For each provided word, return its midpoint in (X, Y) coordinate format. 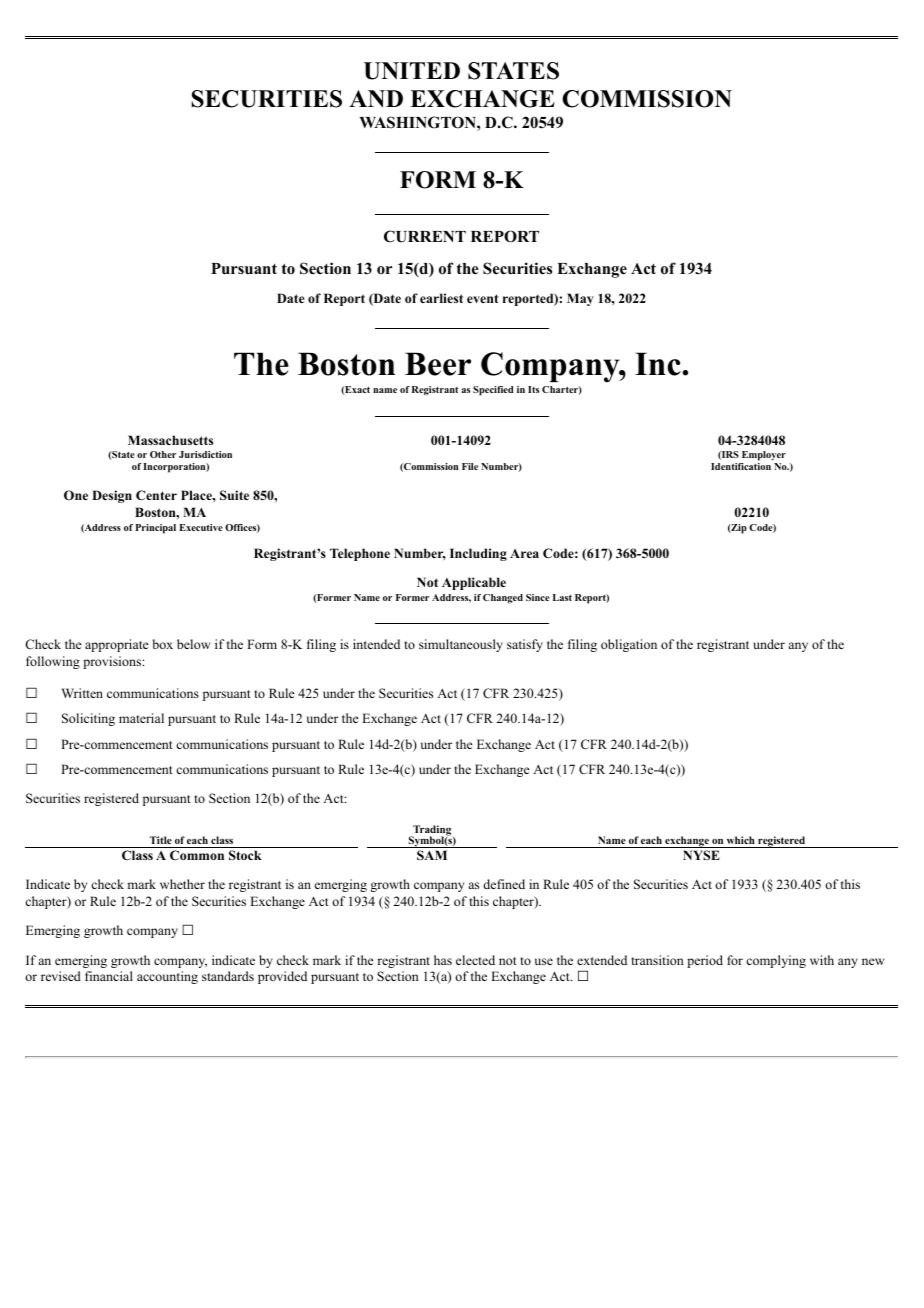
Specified (493, 391)
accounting (167, 977)
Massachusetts (170, 440)
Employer (764, 456)
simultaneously (461, 645)
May (580, 299)
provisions (113, 662)
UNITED (412, 71)
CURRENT (425, 236)
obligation (629, 645)
